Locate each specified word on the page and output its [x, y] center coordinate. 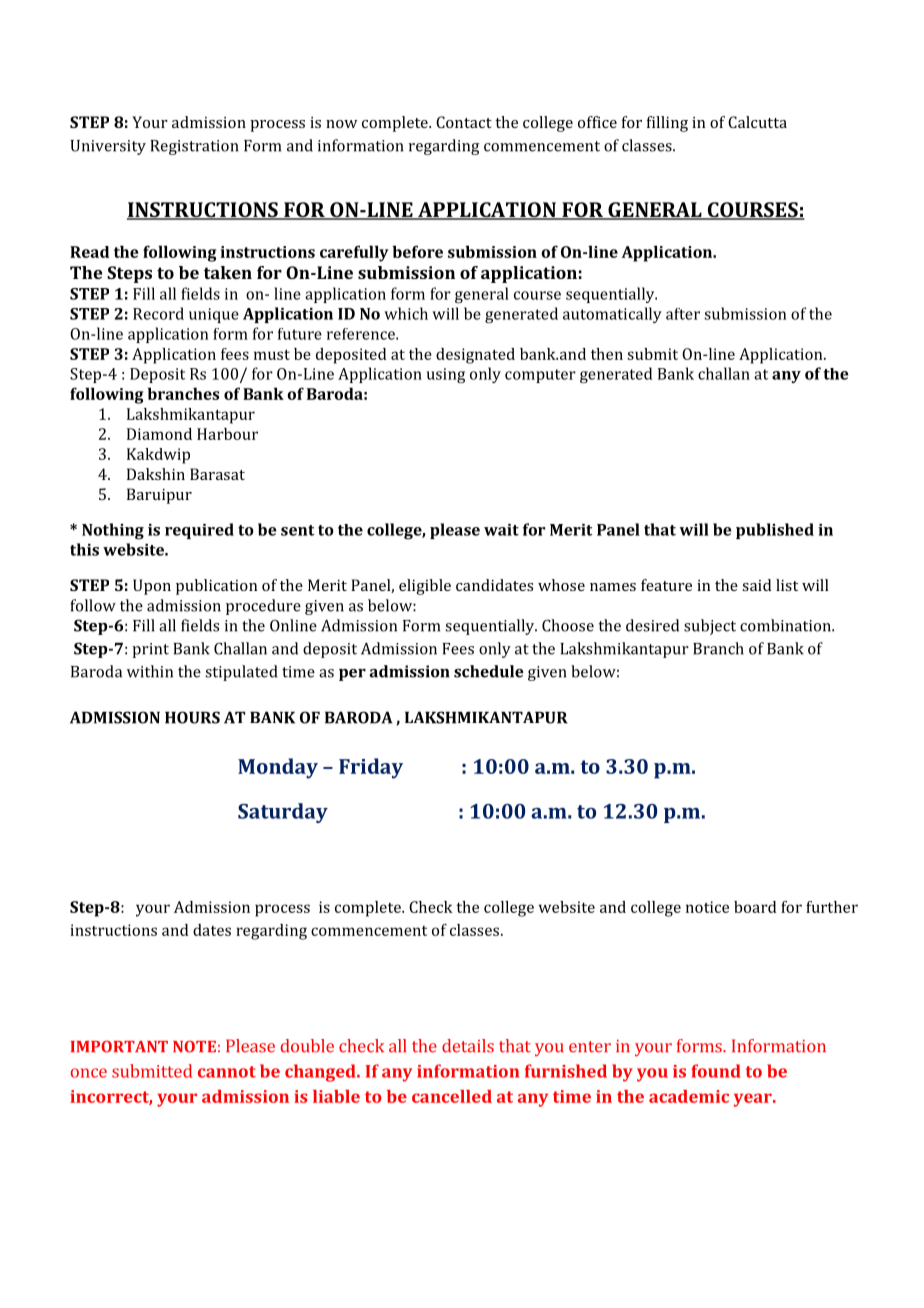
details [468, 1046]
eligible [425, 587]
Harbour [227, 434]
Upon [152, 587]
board [755, 907]
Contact [464, 122]
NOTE [194, 1047]
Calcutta [757, 122]
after [683, 314]
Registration [194, 147]
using [446, 375]
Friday [371, 768]
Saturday [283, 813]
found [716, 1071]
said [756, 585]
